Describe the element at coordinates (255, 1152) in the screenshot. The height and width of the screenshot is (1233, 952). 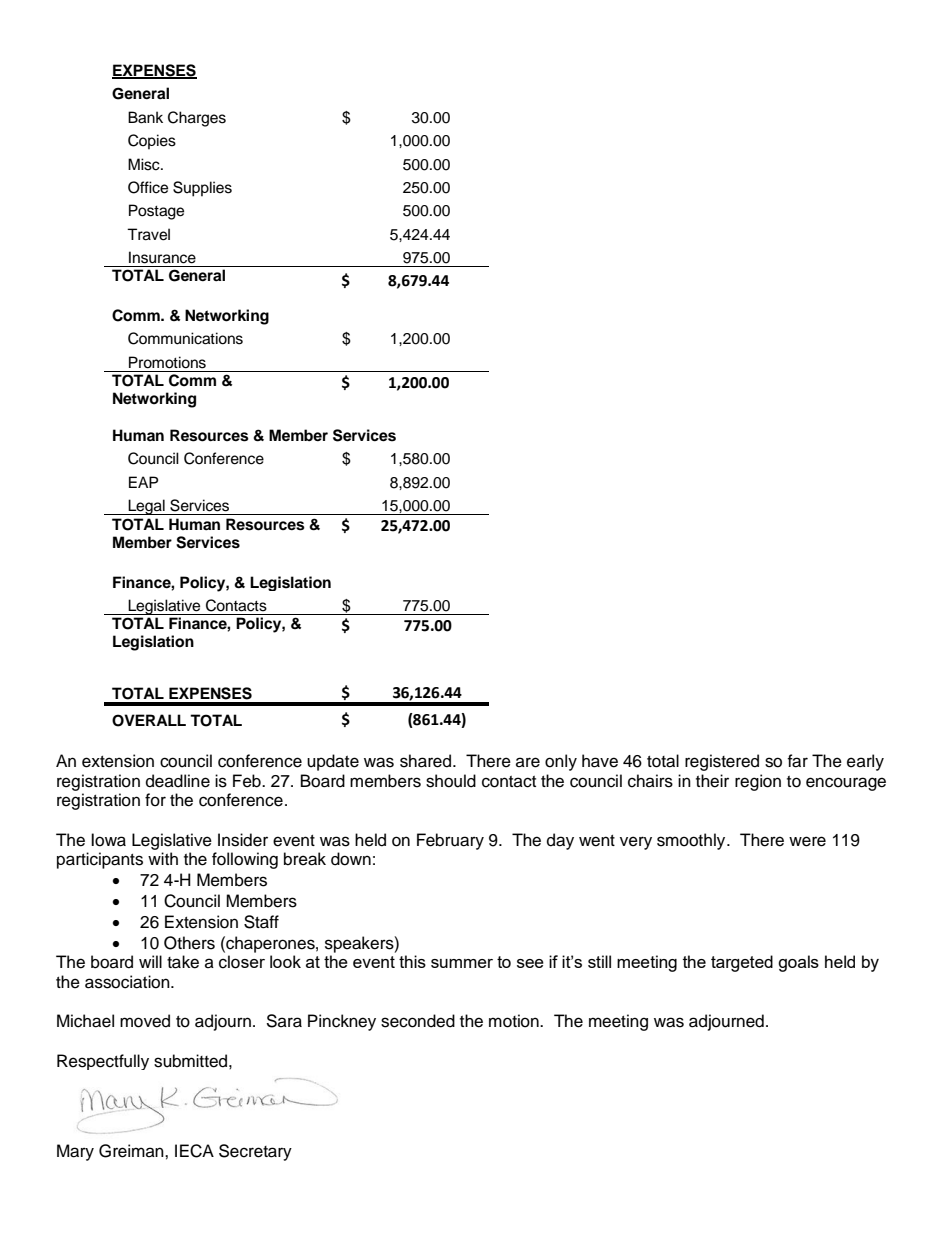
I see `Secretary` at that location.
